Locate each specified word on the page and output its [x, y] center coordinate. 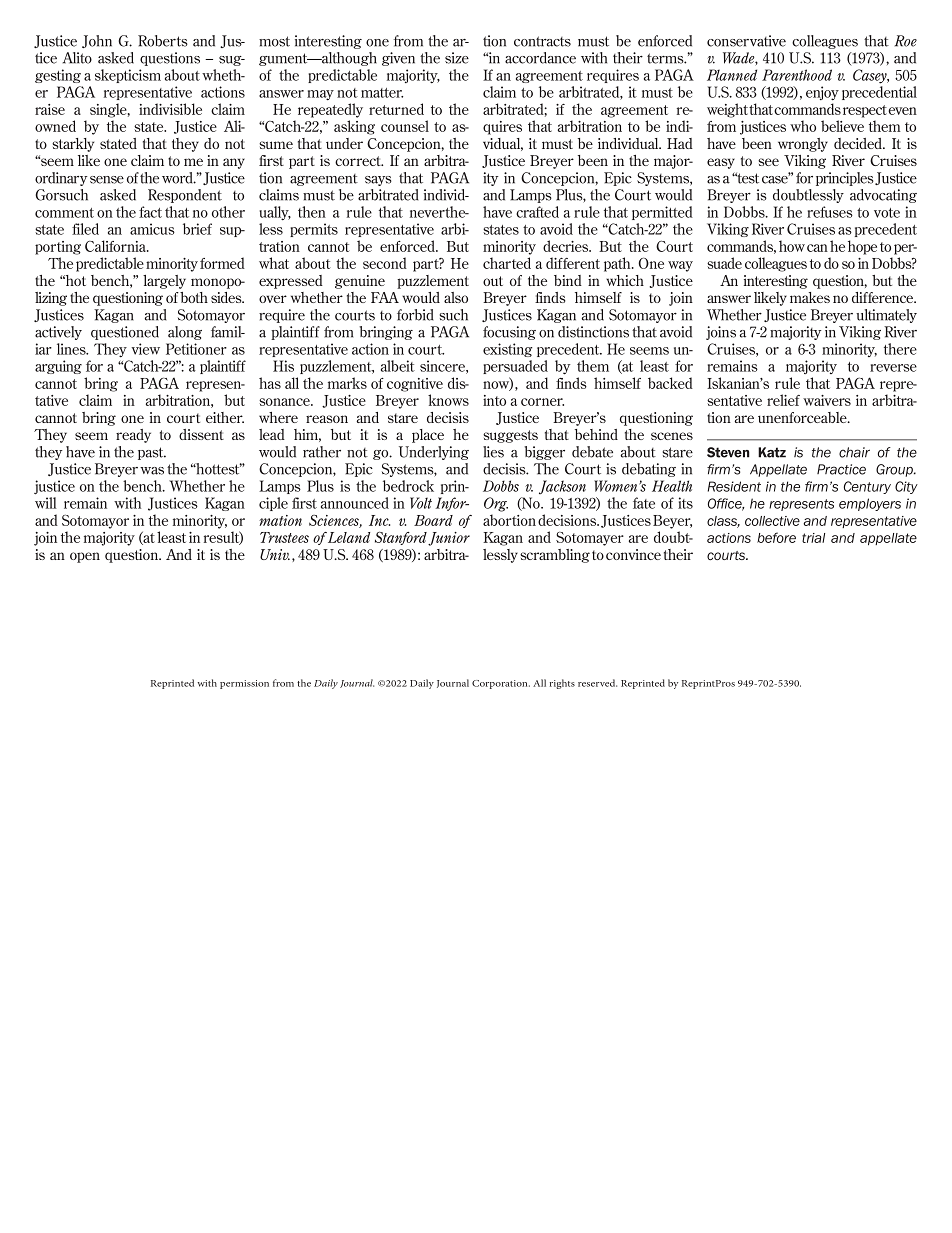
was [152, 471]
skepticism [128, 76]
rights [562, 684]
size [457, 58]
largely [164, 282]
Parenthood [797, 75]
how [792, 246]
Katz [772, 452]
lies [493, 452]
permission [244, 684]
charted [507, 263]
